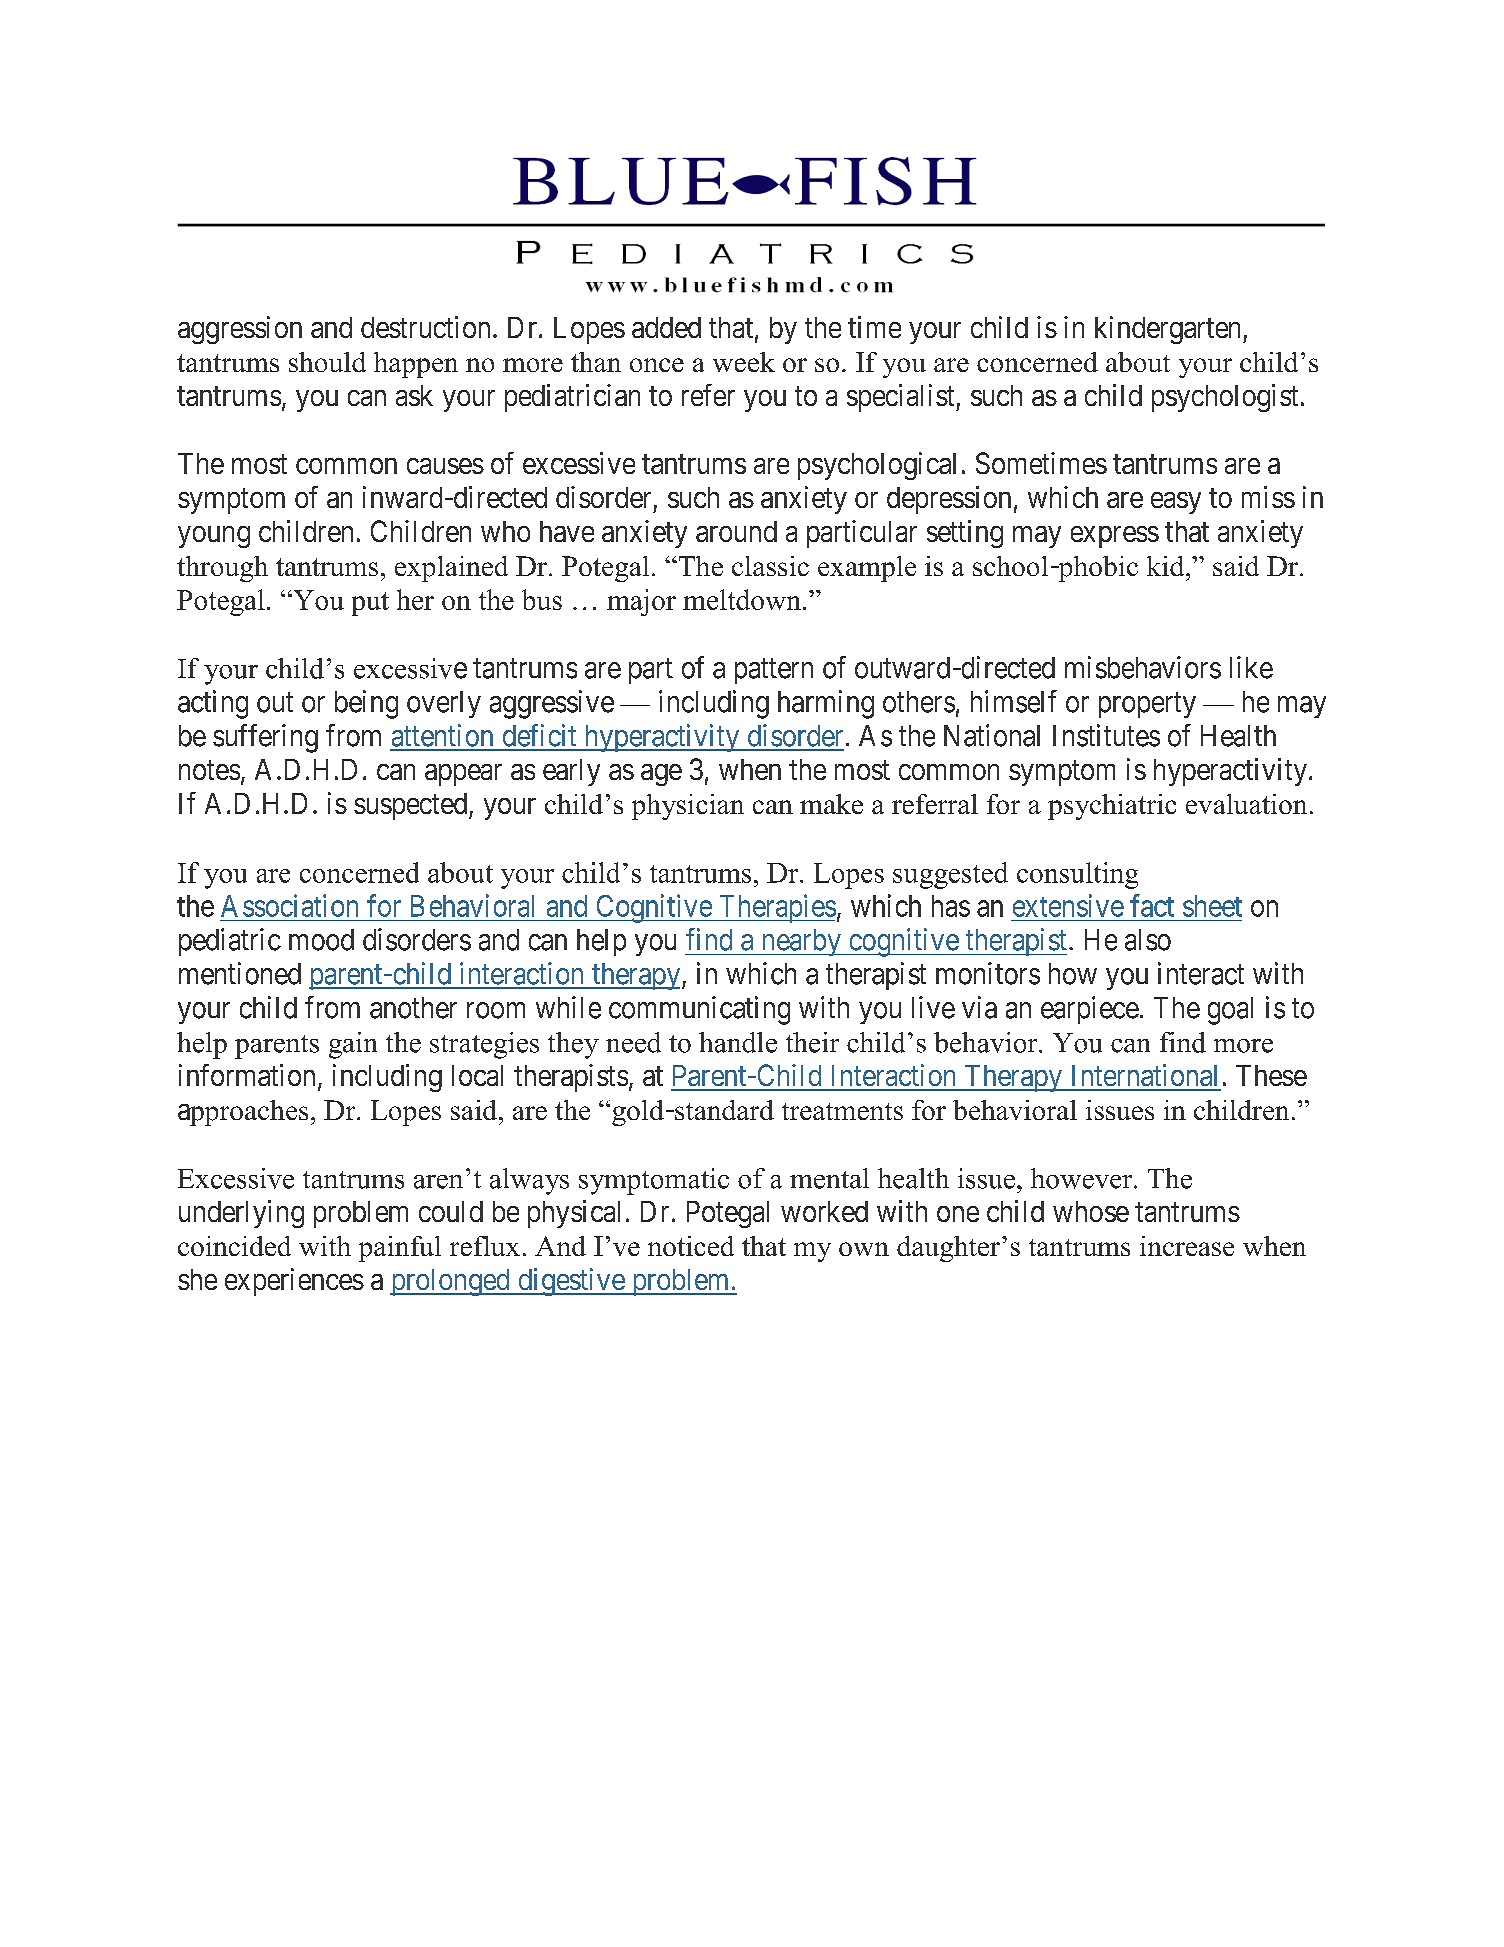 Image resolution: width=1504 pixels, height=1947 pixels. Describe the element at coordinates (744, 362) in the image. I see `week` at that location.
